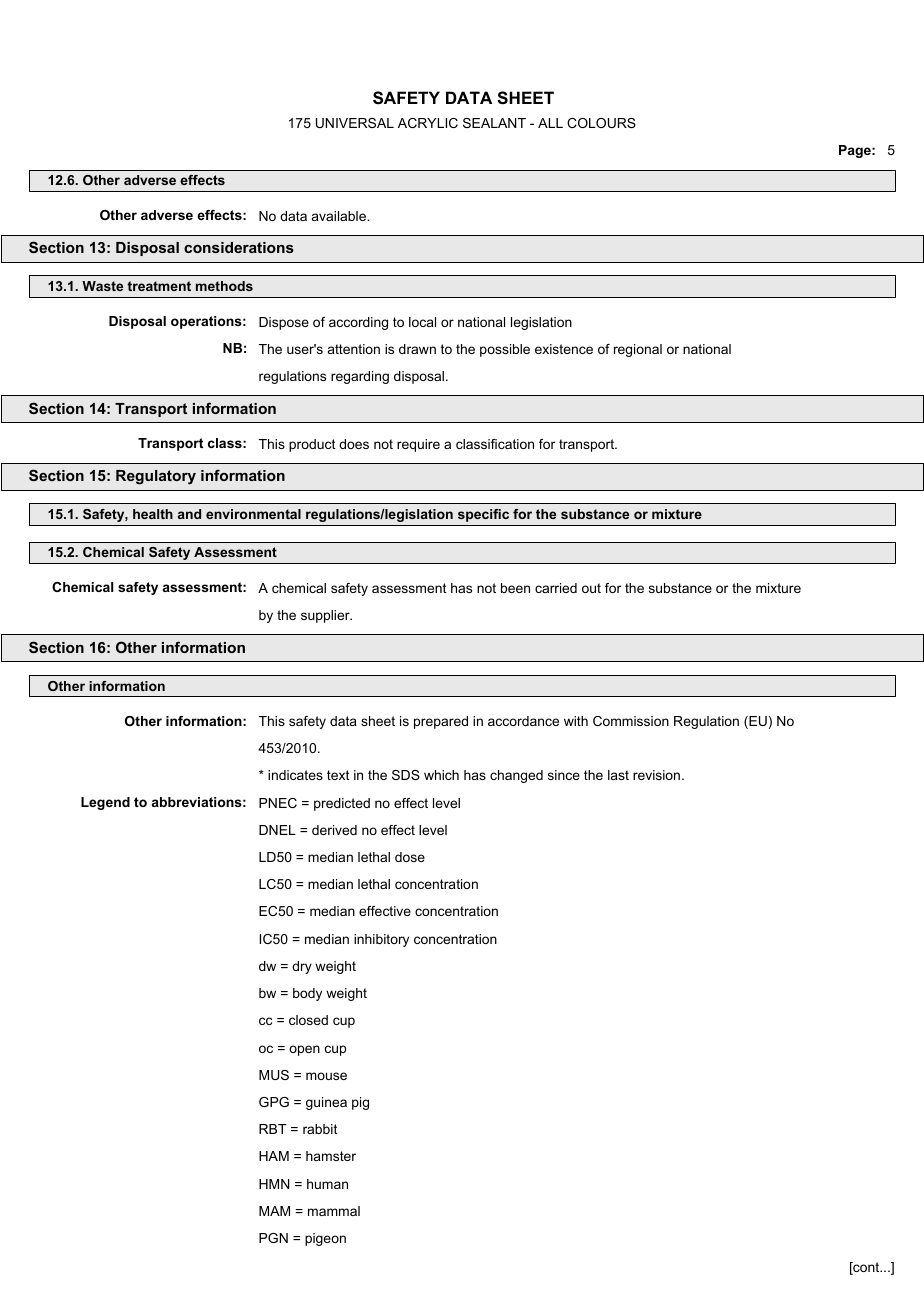 The height and width of the page is (1308, 924). Describe the element at coordinates (564, 775) in the page. I see `since` at that location.
